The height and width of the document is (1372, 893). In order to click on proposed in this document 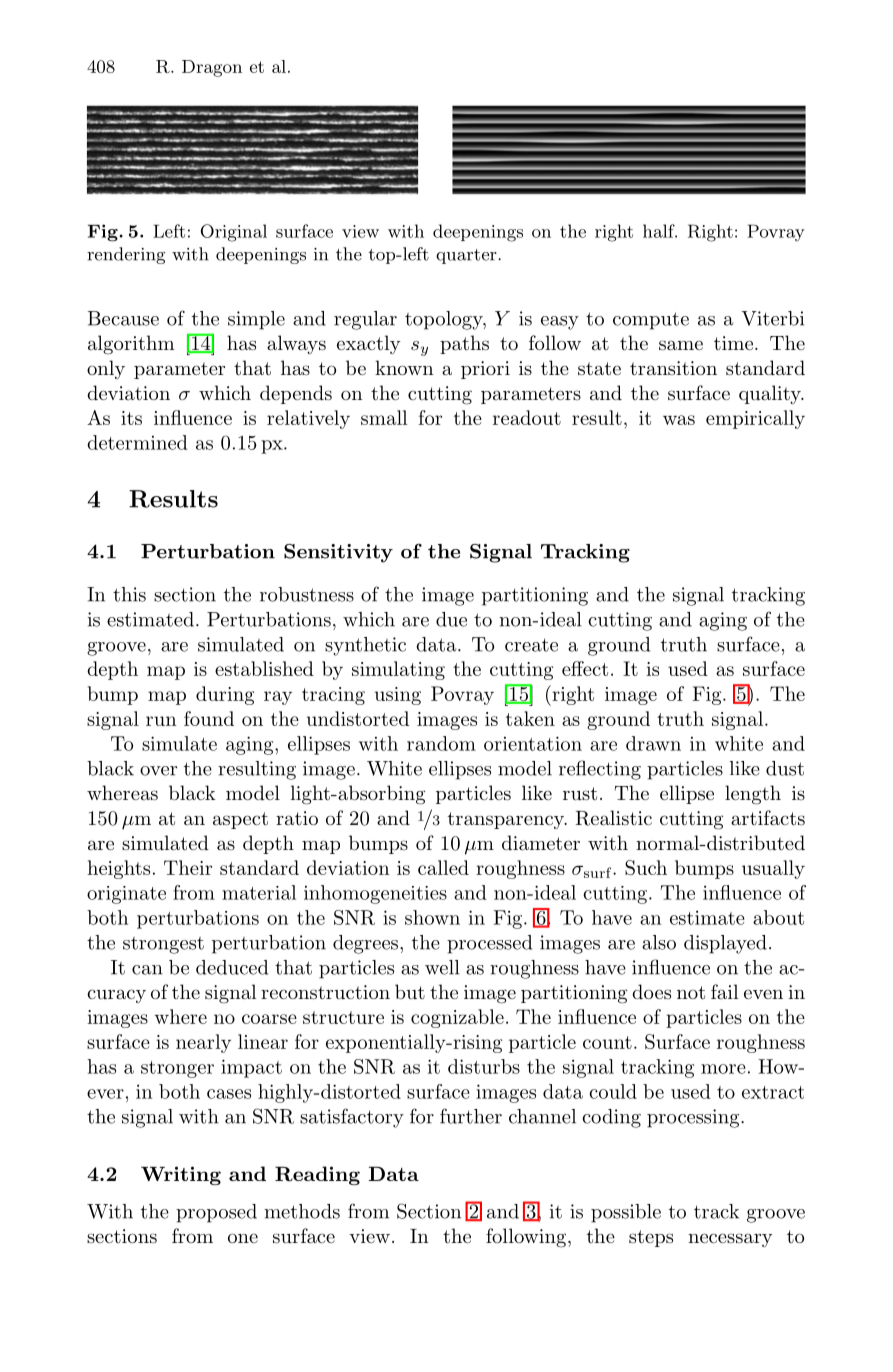, I will do `click(216, 1213)`.
